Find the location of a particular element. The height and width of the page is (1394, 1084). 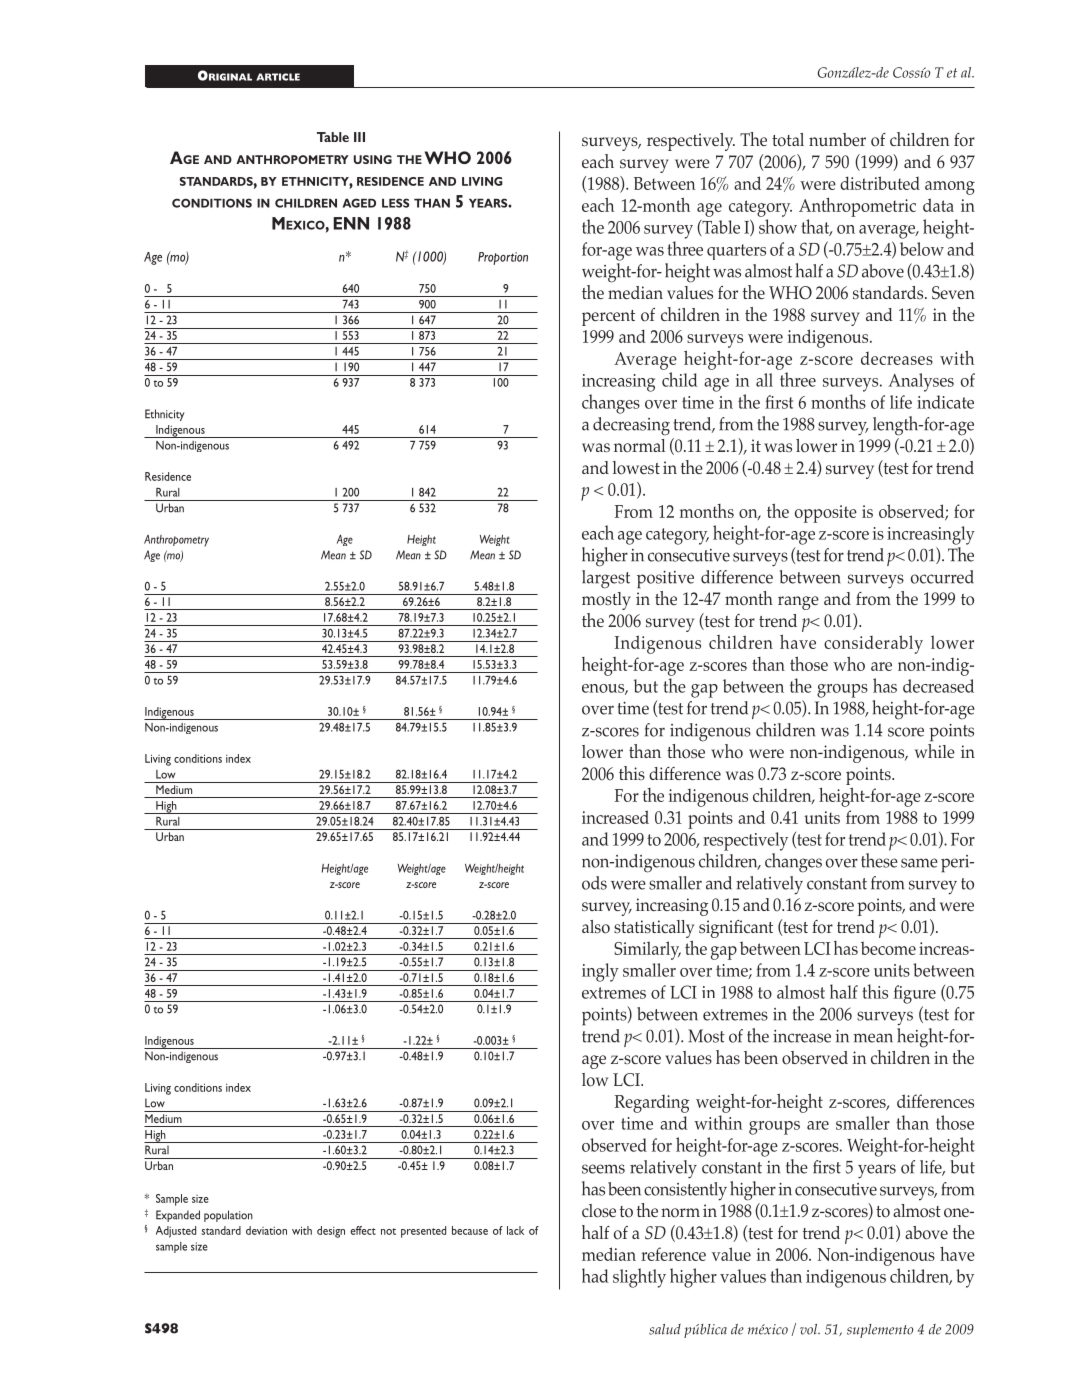

decreasing is located at coordinates (631, 426).
